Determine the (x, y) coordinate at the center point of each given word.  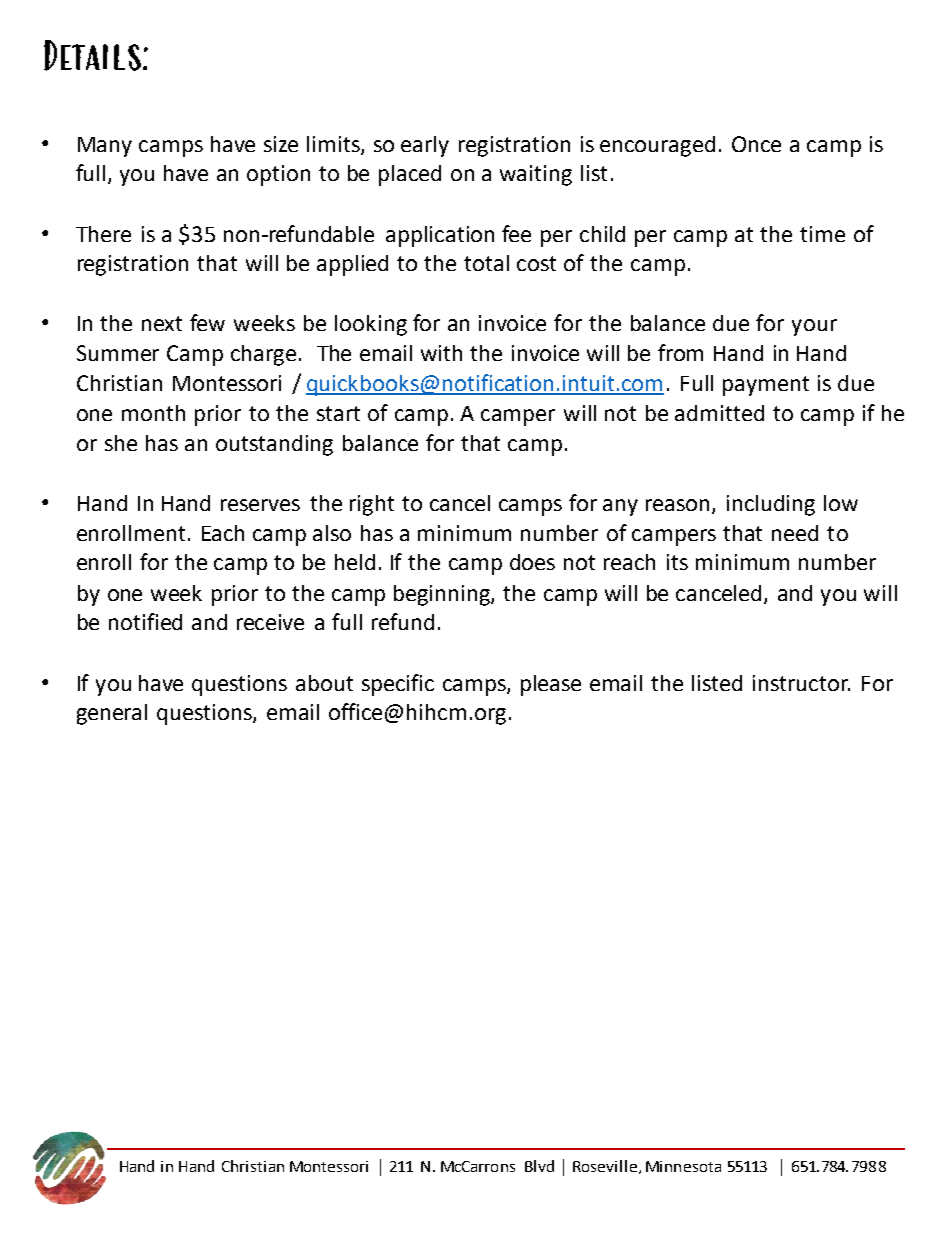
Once (756, 144)
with (441, 353)
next (162, 323)
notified (145, 621)
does (532, 562)
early (425, 146)
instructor (801, 683)
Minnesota (683, 1166)
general (112, 714)
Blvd (539, 1166)
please (551, 685)
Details (92, 55)
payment (766, 386)
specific (398, 685)
